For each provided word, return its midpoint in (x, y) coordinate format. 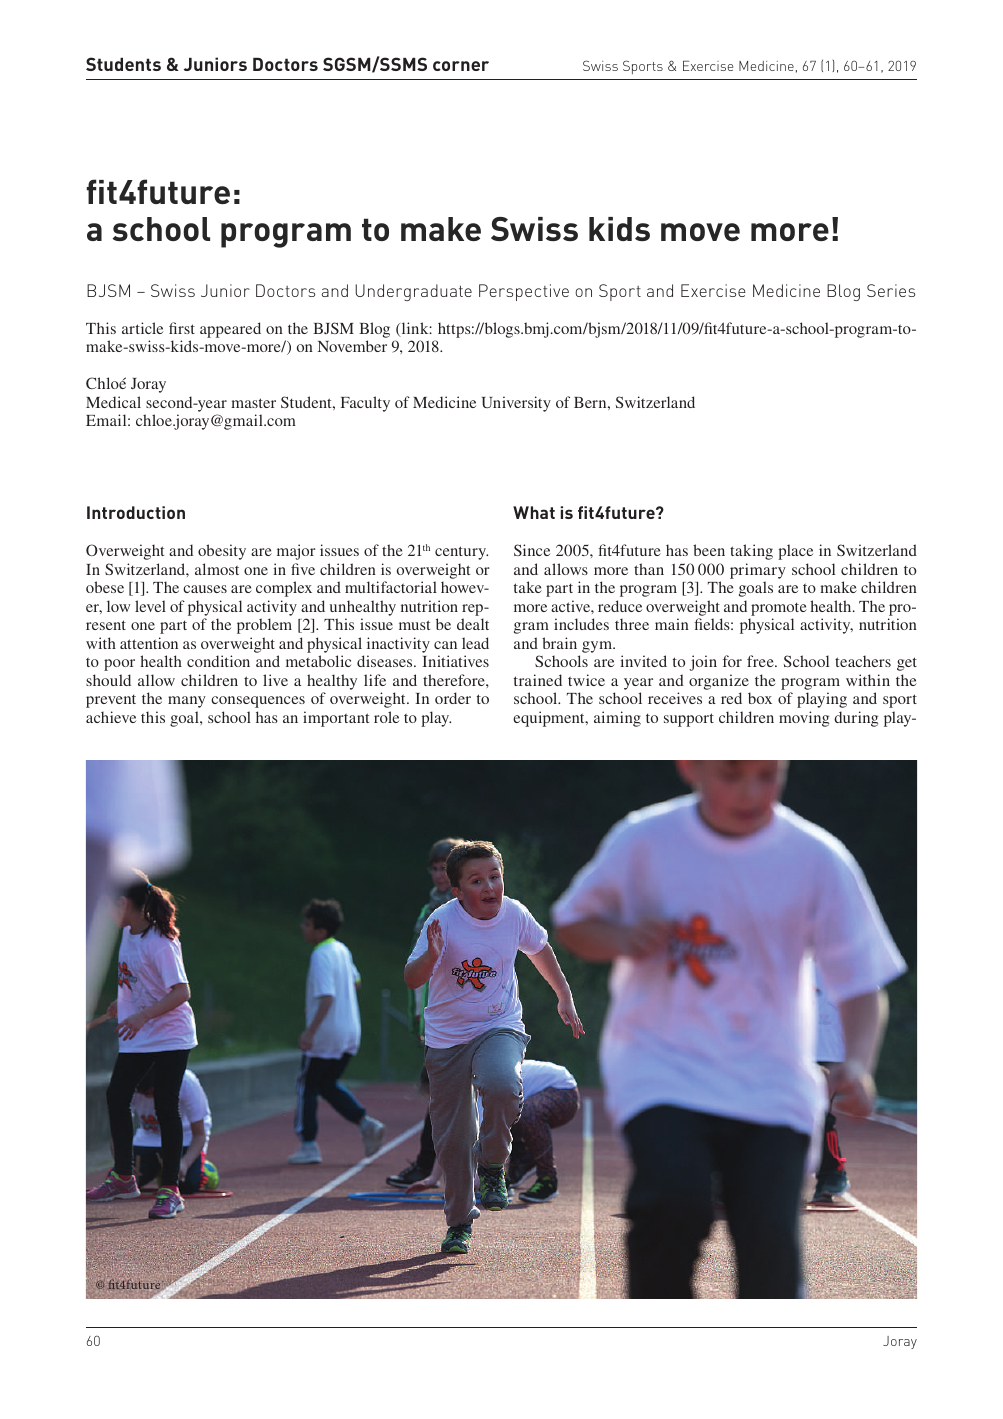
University (516, 404)
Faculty (365, 404)
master (253, 403)
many (187, 702)
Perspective (524, 292)
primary (758, 571)
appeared (230, 330)
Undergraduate (413, 292)
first (182, 328)
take (528, 587)
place (795, 552)
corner (461, 66)
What (534, 512)
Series (891, 290)
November (352, 346)
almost (217, 569)
